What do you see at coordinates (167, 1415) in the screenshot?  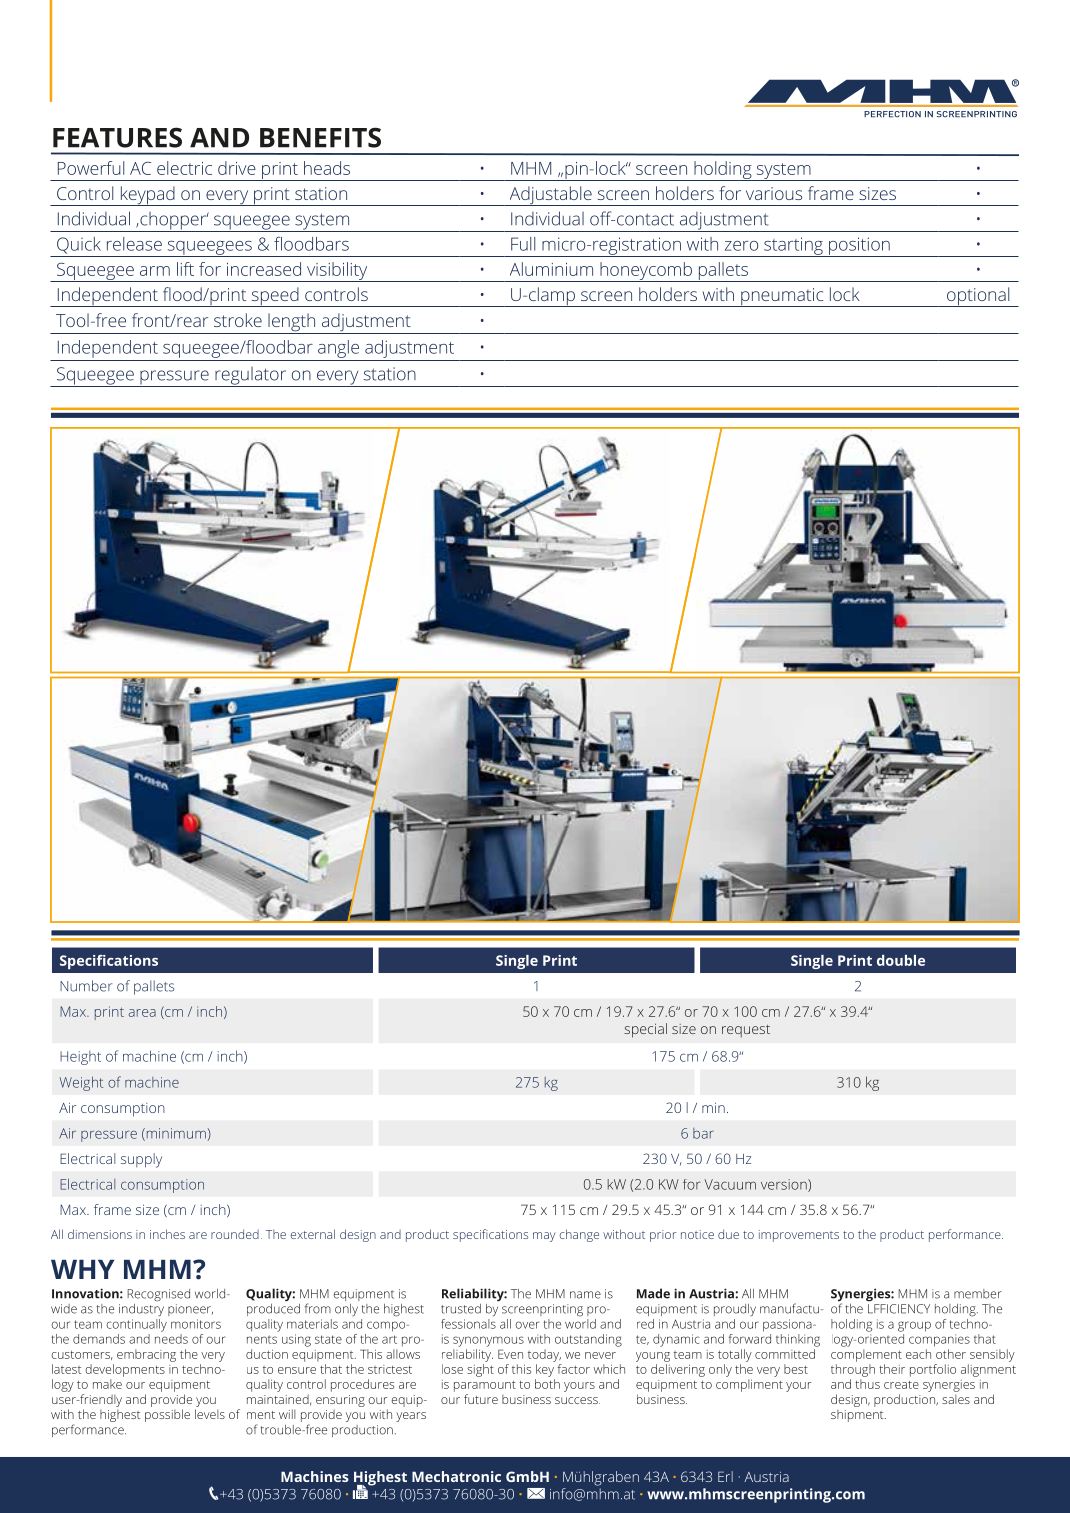 I see `possible` at bounding box center [167, 1415].
